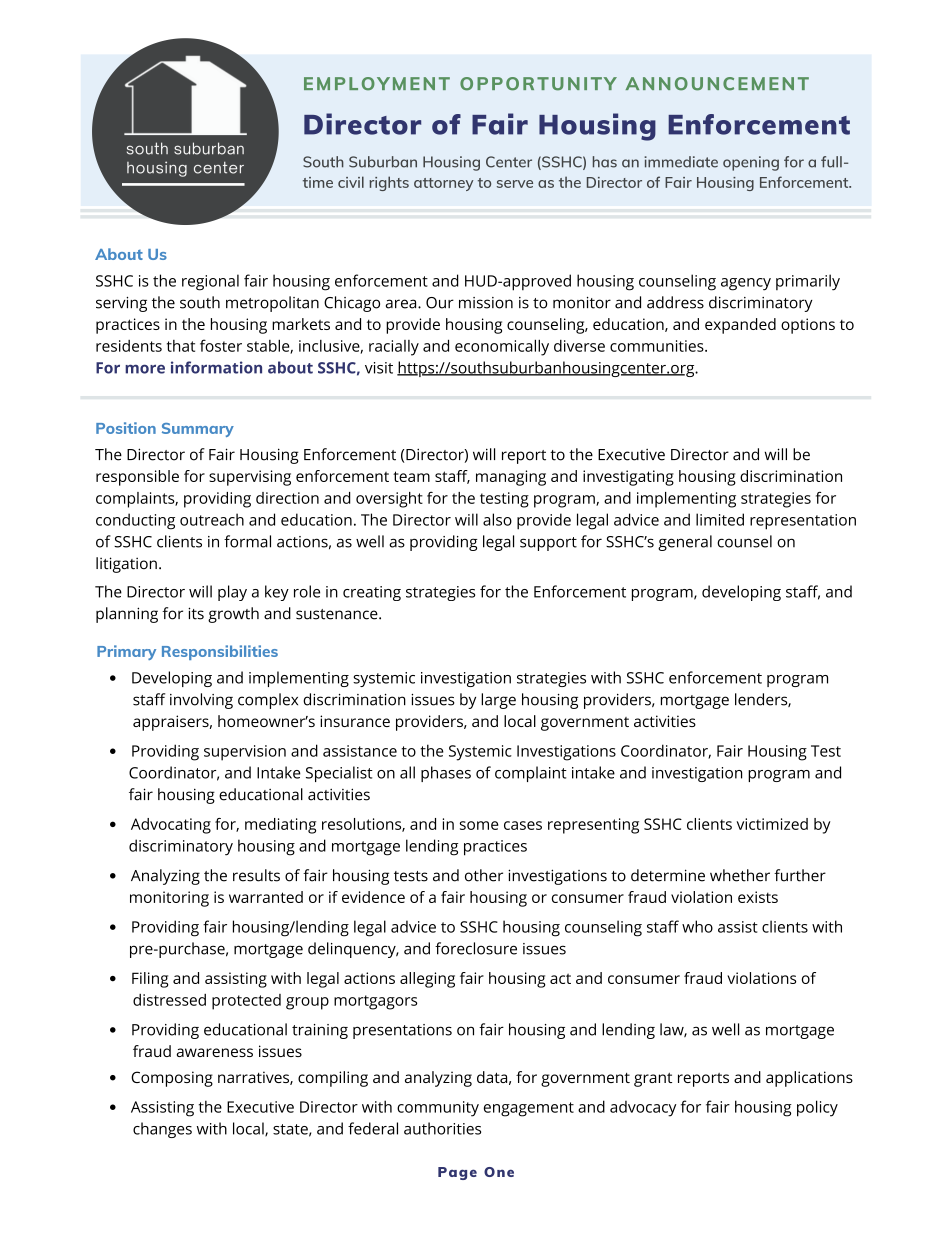 The image size is (952, 1233). I want to click on large, so click(498, 701).
